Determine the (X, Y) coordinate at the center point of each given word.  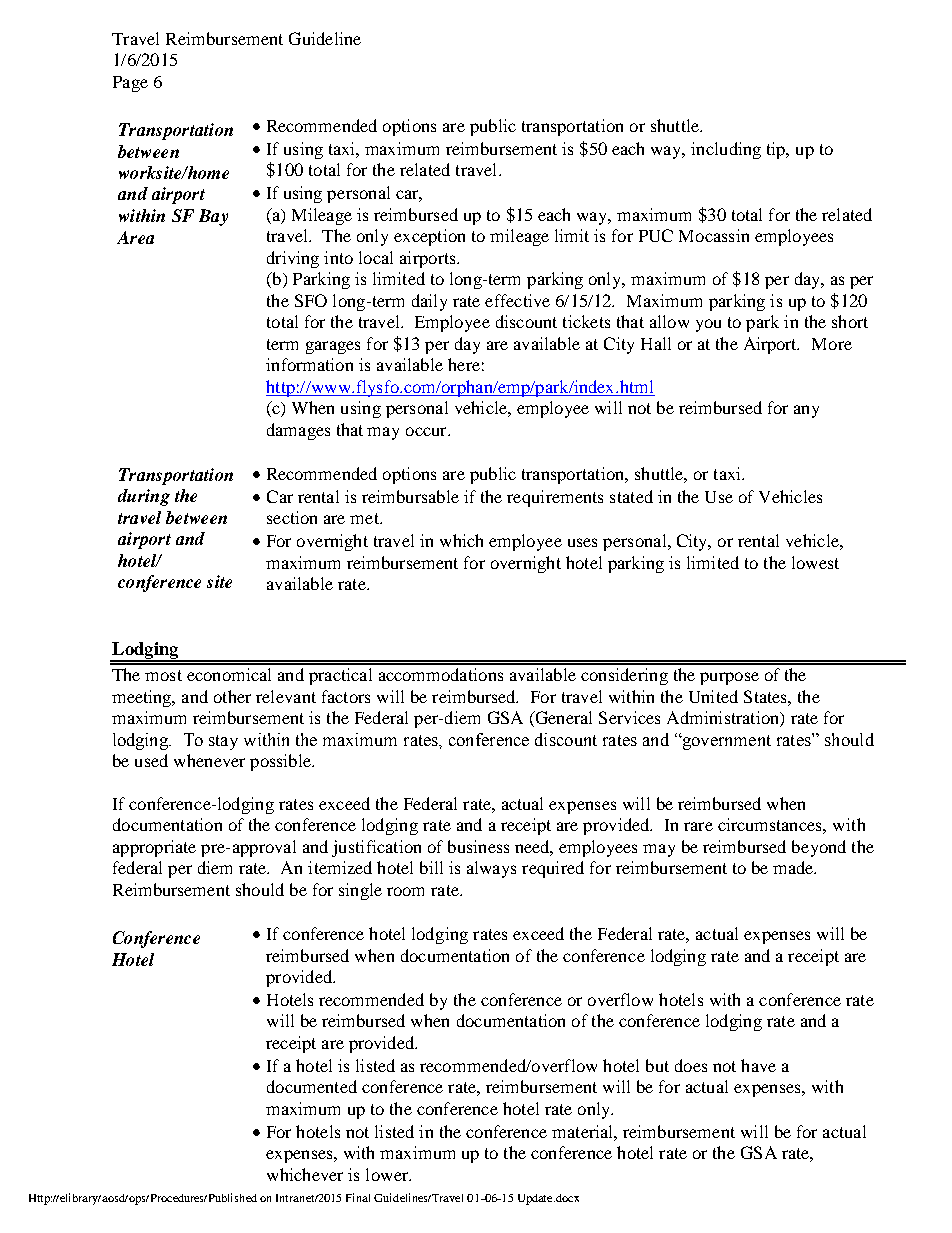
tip (777, 150)
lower (388, 1174)
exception (429, 237)
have (758, 1065)
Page (130, 84)
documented (312, 1086)
